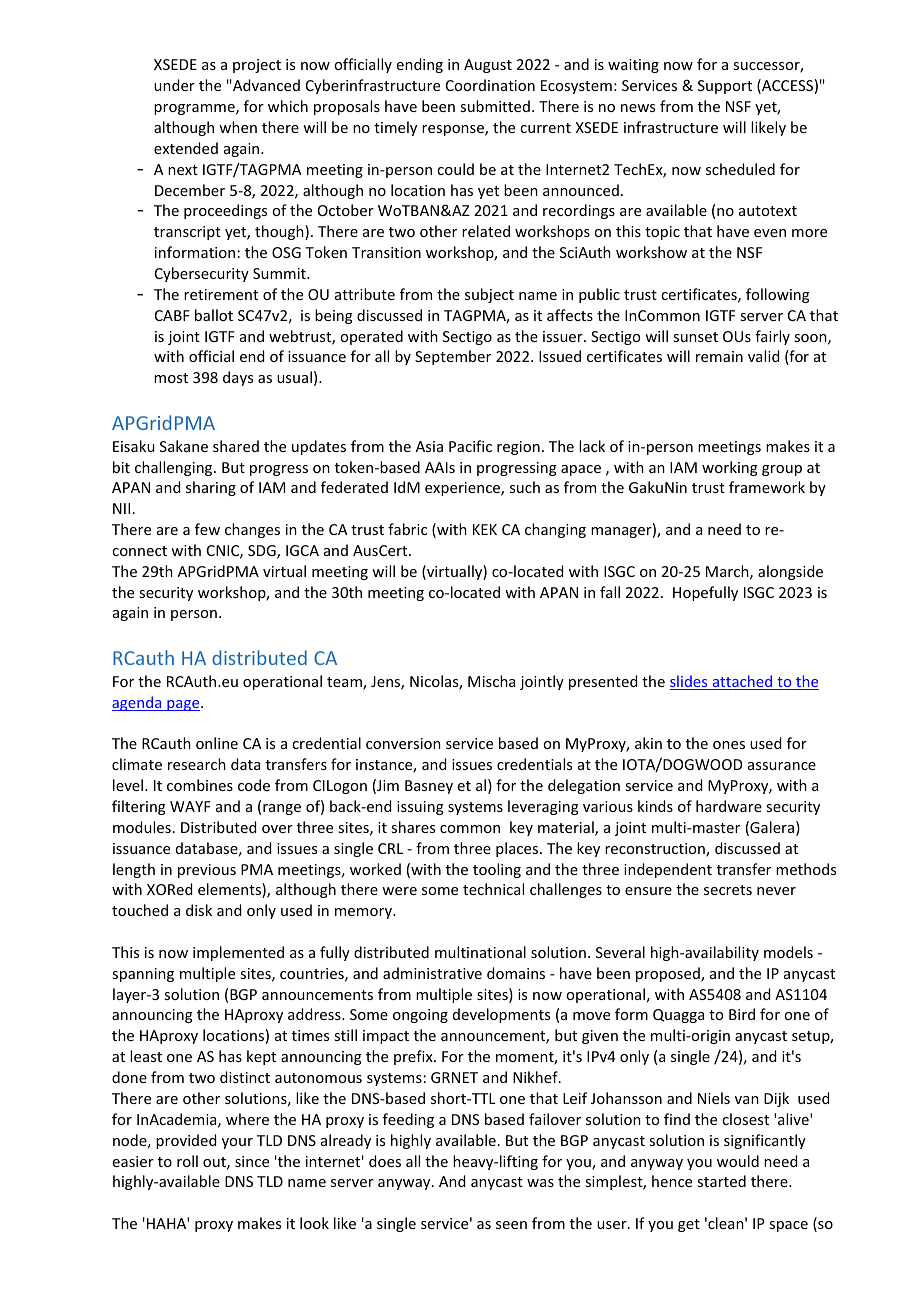 This page has height=1308, width=924. Describe the element at coordinates (511, 1225) in the page. I see `seen` at that location.
